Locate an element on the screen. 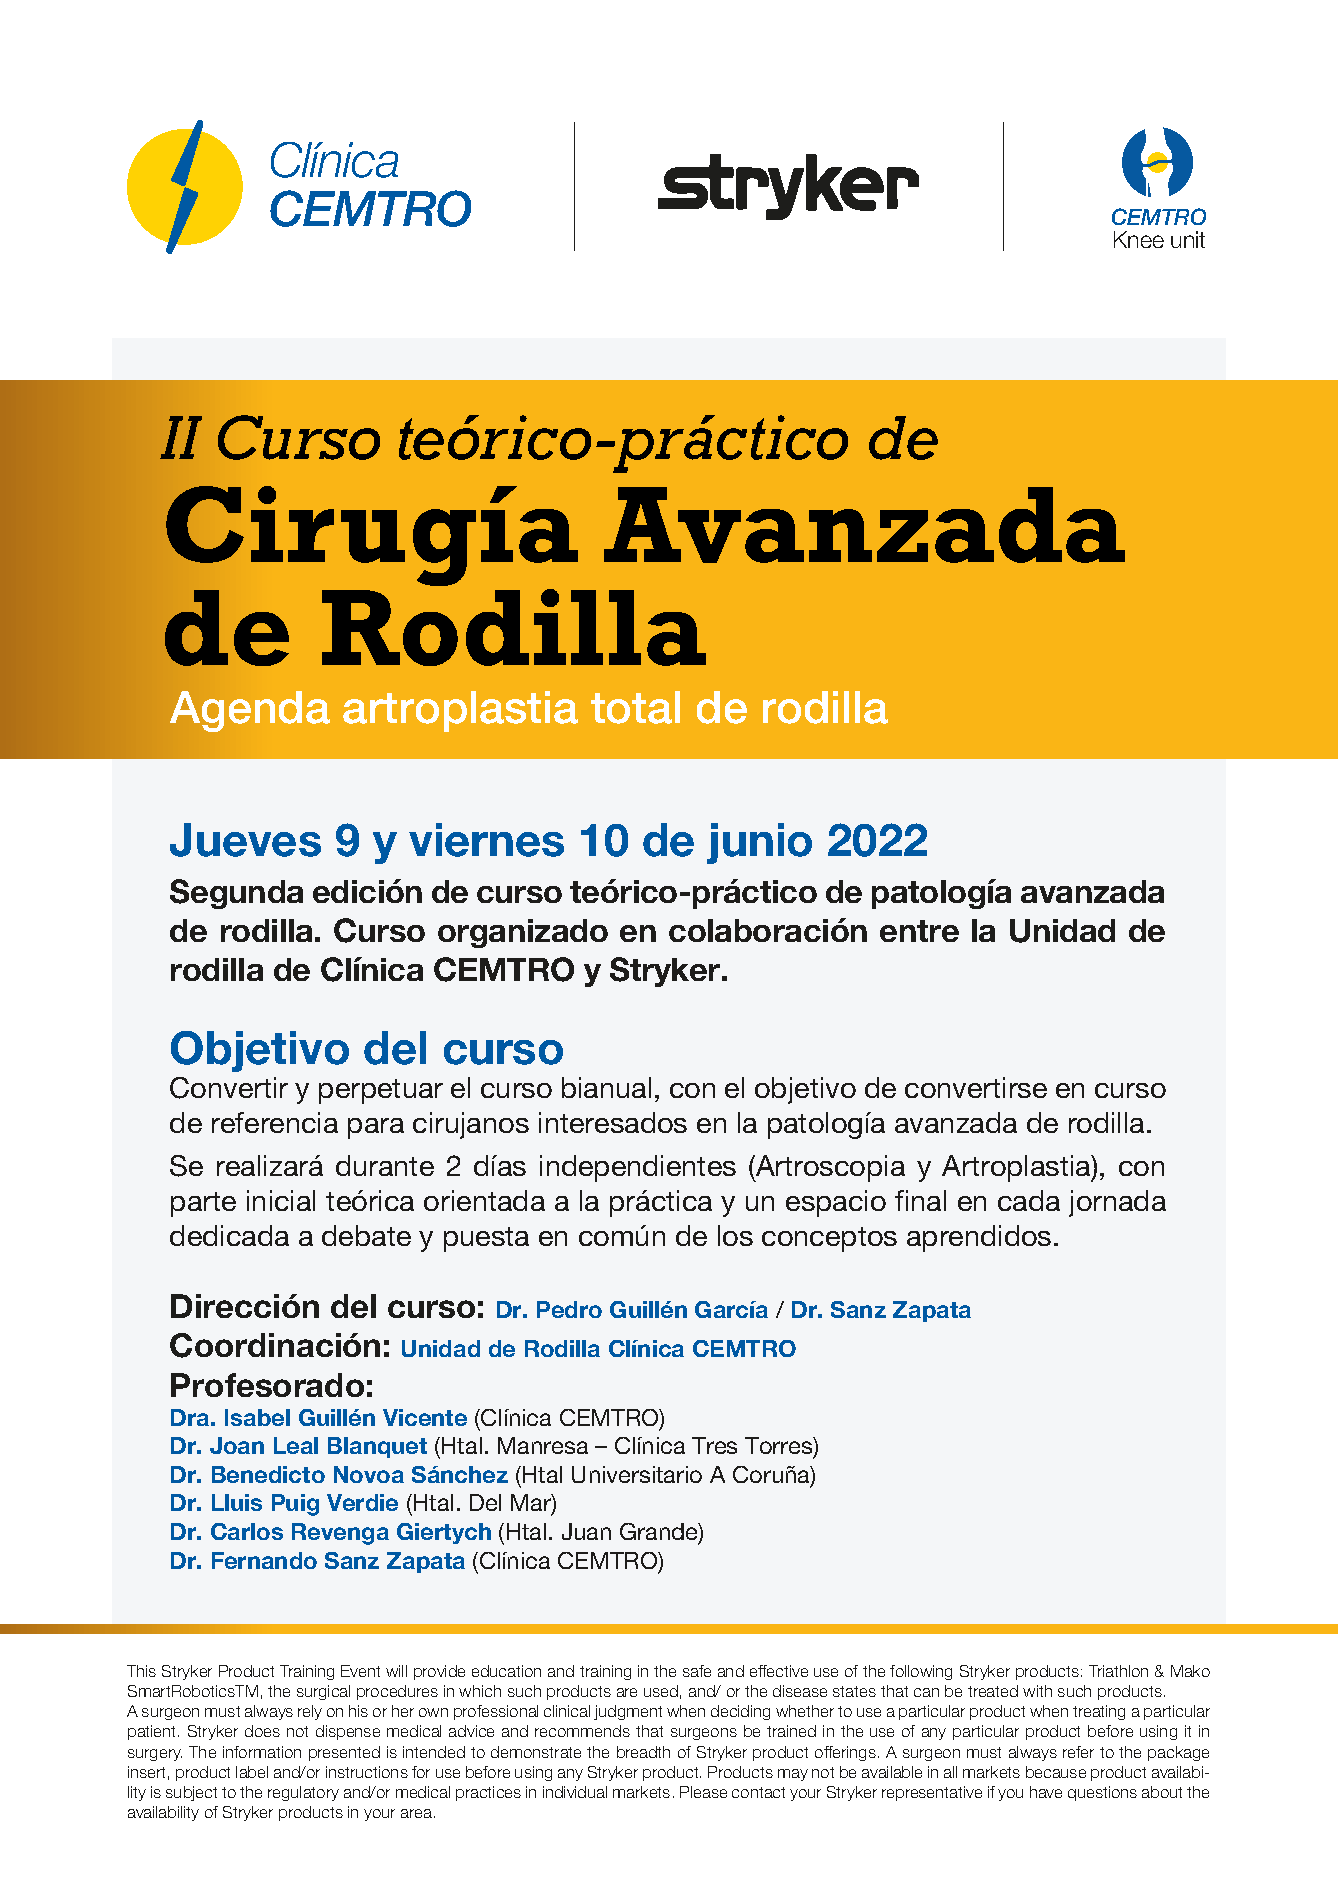 This screenshot has width=1338, height=1893. total is located at coordinates (635, 707).
